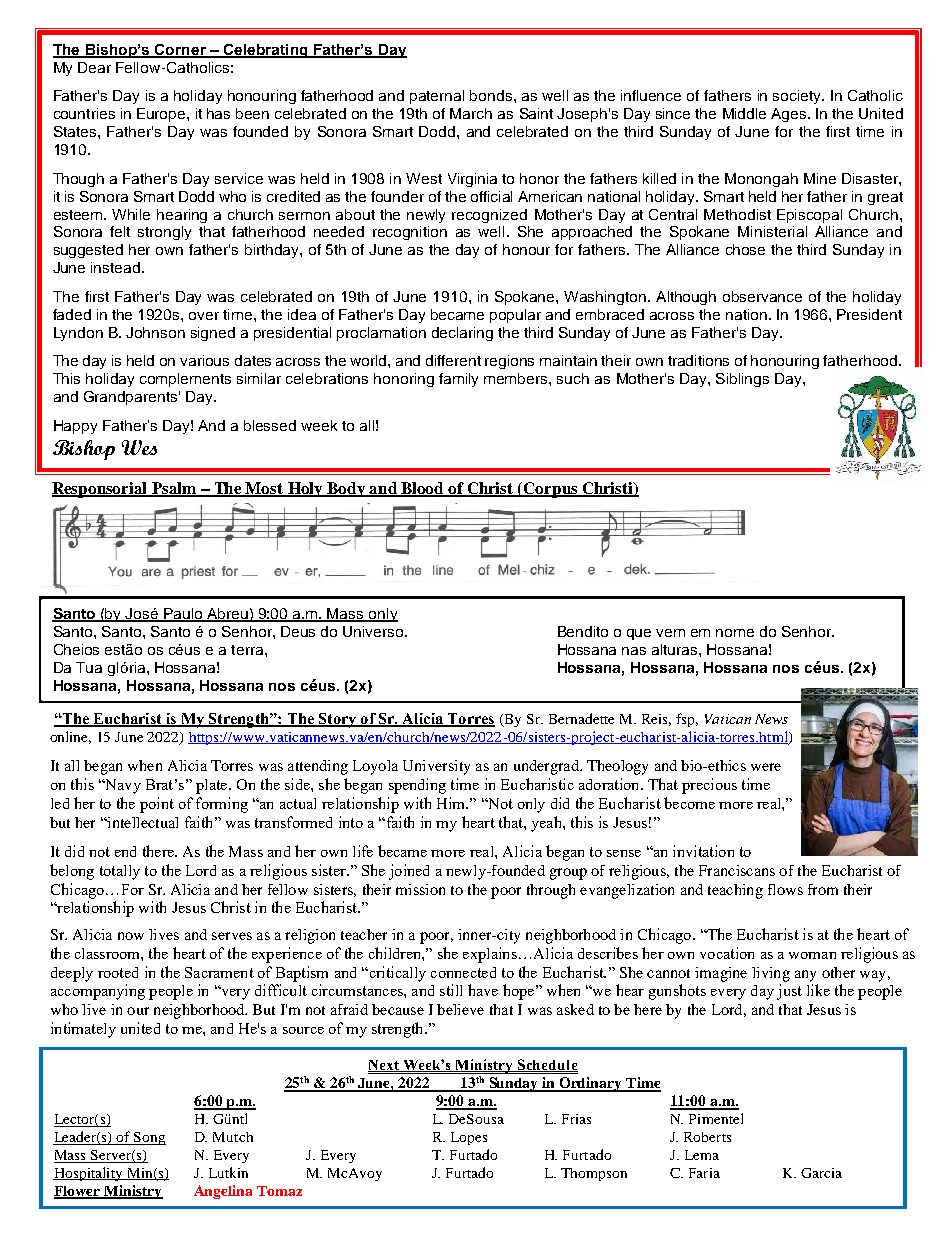 The height and width of the document is (1233, 952). I want to click on Psalm, so click(174, 489).
